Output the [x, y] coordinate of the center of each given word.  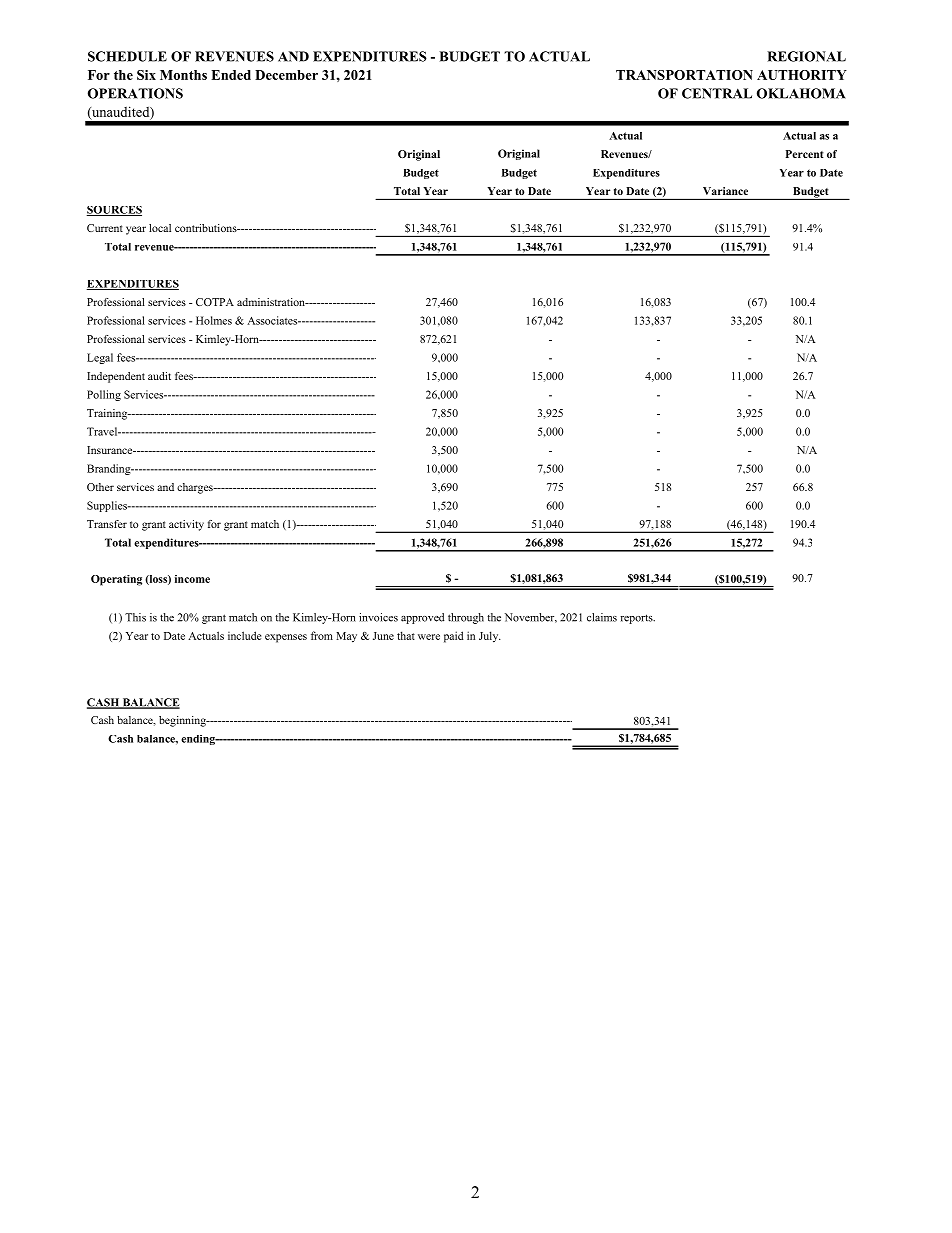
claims [602, 617]
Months [183, 75]
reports [637, 619]
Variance [725, 191]
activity [186, 525]
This [135, 617]
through [466, 618]
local [160, 228]
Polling [104, 395]
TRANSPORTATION [684, 75]
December [286, 75]
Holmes [214, 320]
